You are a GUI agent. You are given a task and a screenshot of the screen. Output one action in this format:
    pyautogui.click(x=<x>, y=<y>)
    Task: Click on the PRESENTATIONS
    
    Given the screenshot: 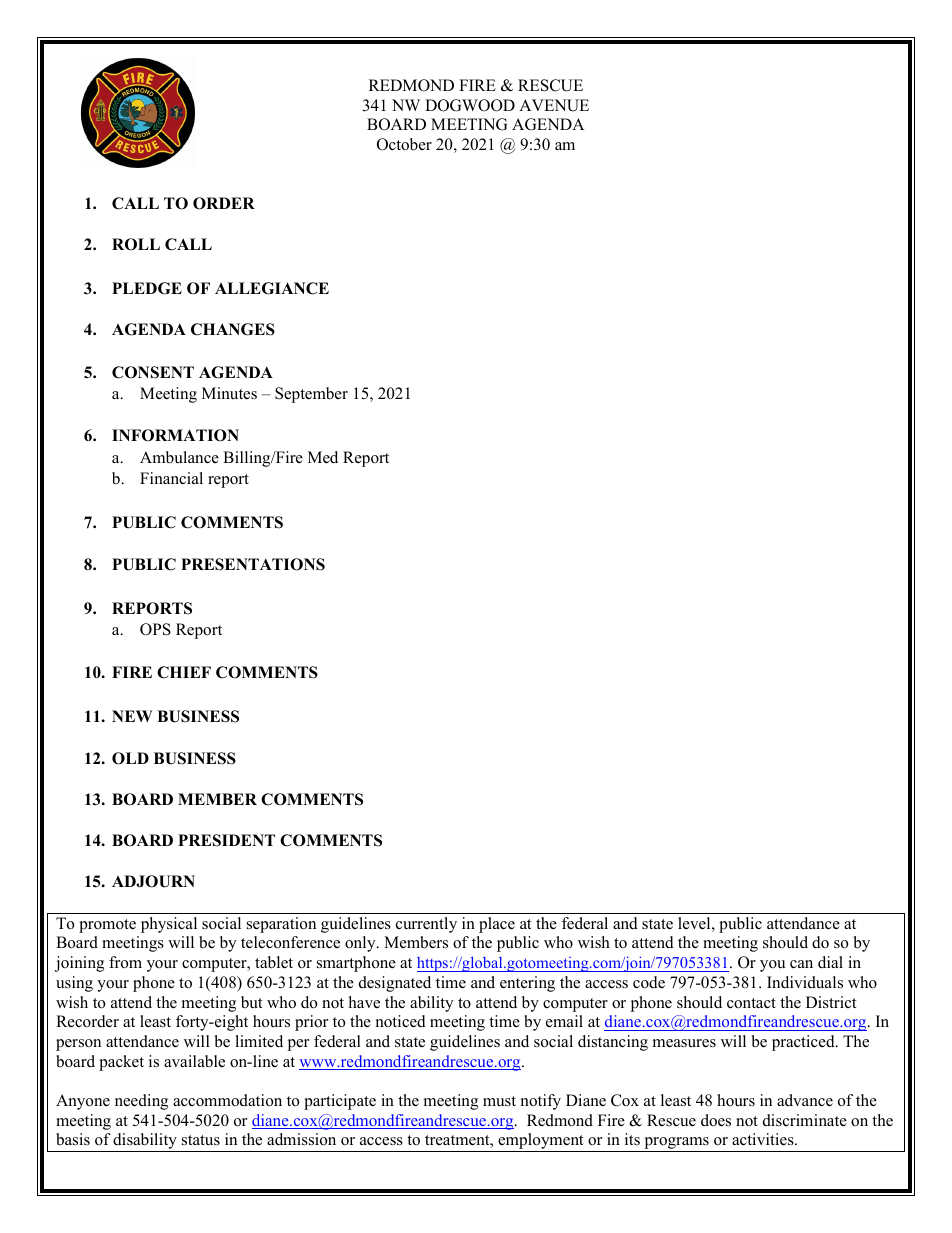 What is the action you would take?
    pyautogui.click(x=253, y=564)
